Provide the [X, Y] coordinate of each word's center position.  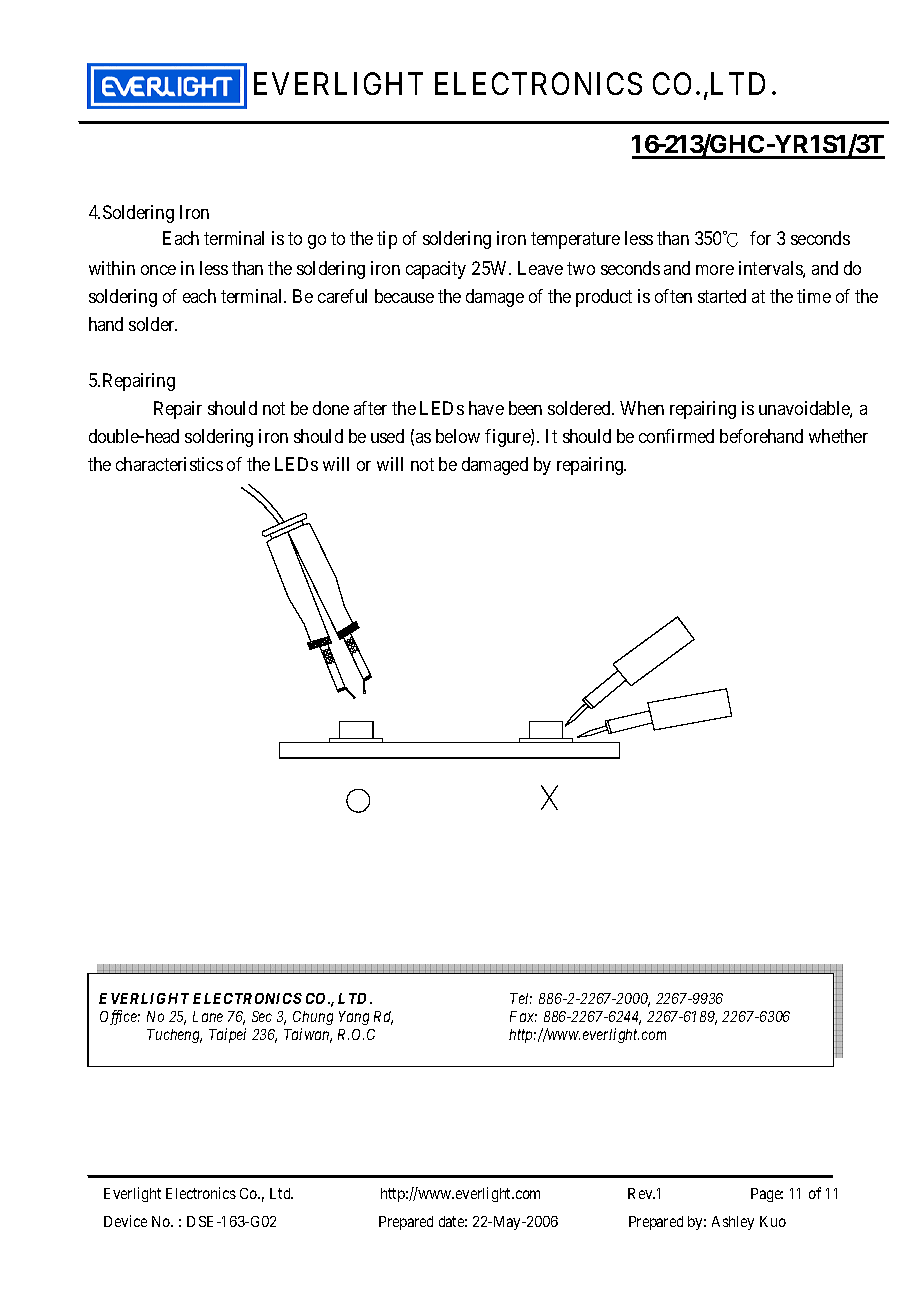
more [715, 270]
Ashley [733, 1223]
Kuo [773, 1221]
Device [125, 1221]
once [158, 270]
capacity [436, 270]
